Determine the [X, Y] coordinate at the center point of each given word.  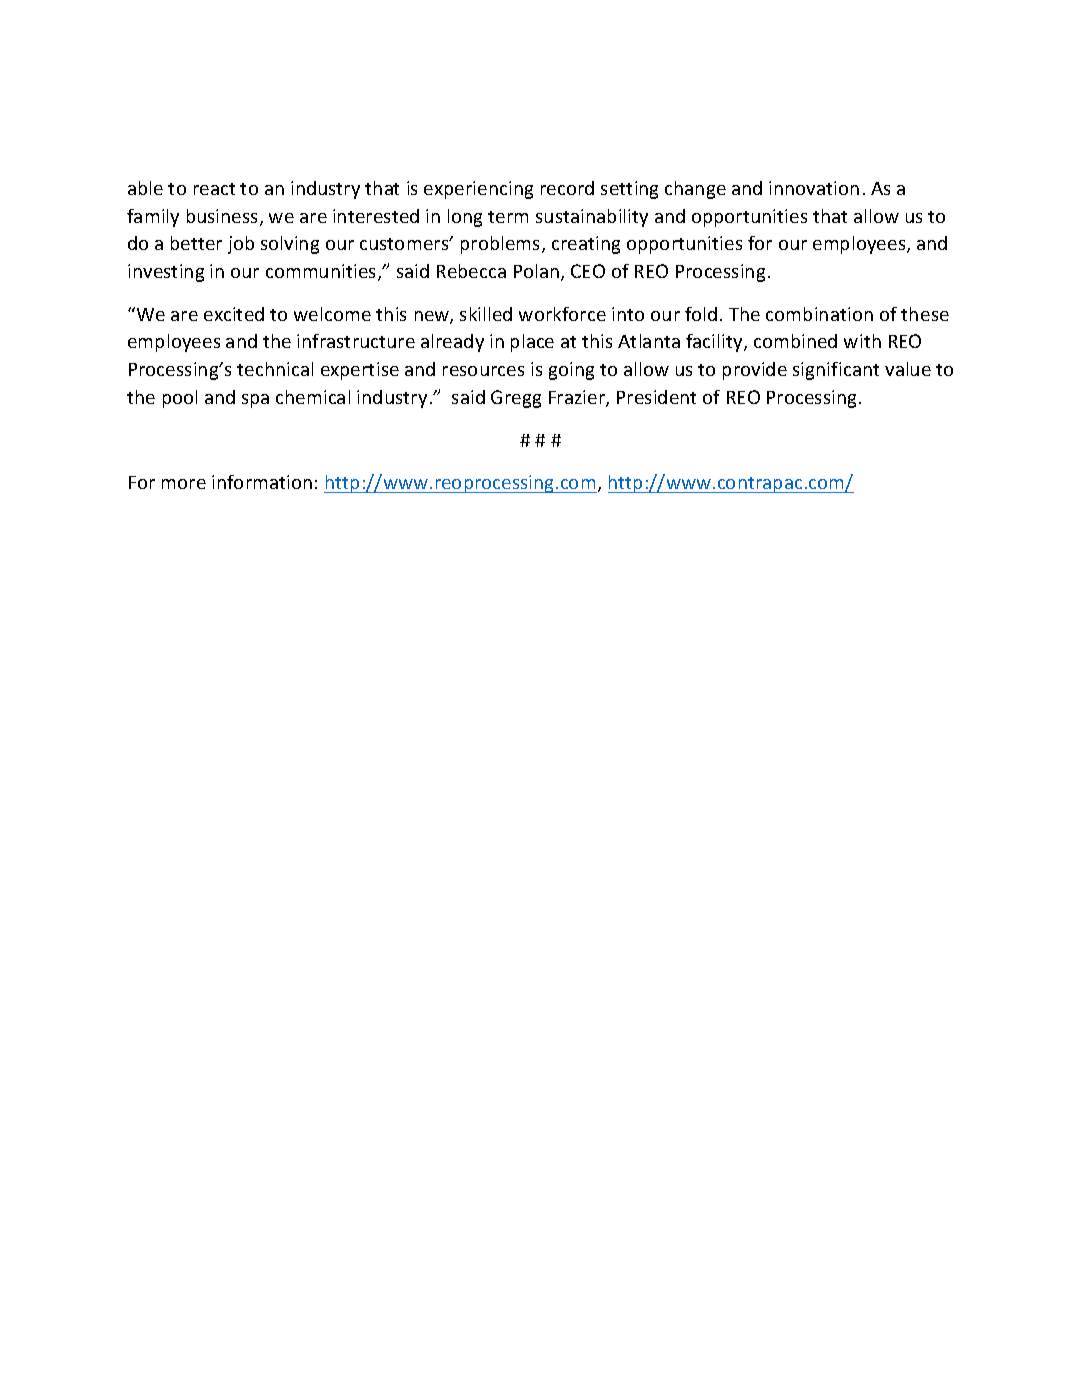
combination [819, 314]
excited [234, 314]
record [567, 188]
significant [836, 371]
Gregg [516, 399]
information [262, 482]
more [184, 484]
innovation [814, 188]
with [862, 341]
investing [166, 273]
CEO [588, 271]
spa [255, 401]
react [214, 189]
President [656, 397]
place [532, 343]
